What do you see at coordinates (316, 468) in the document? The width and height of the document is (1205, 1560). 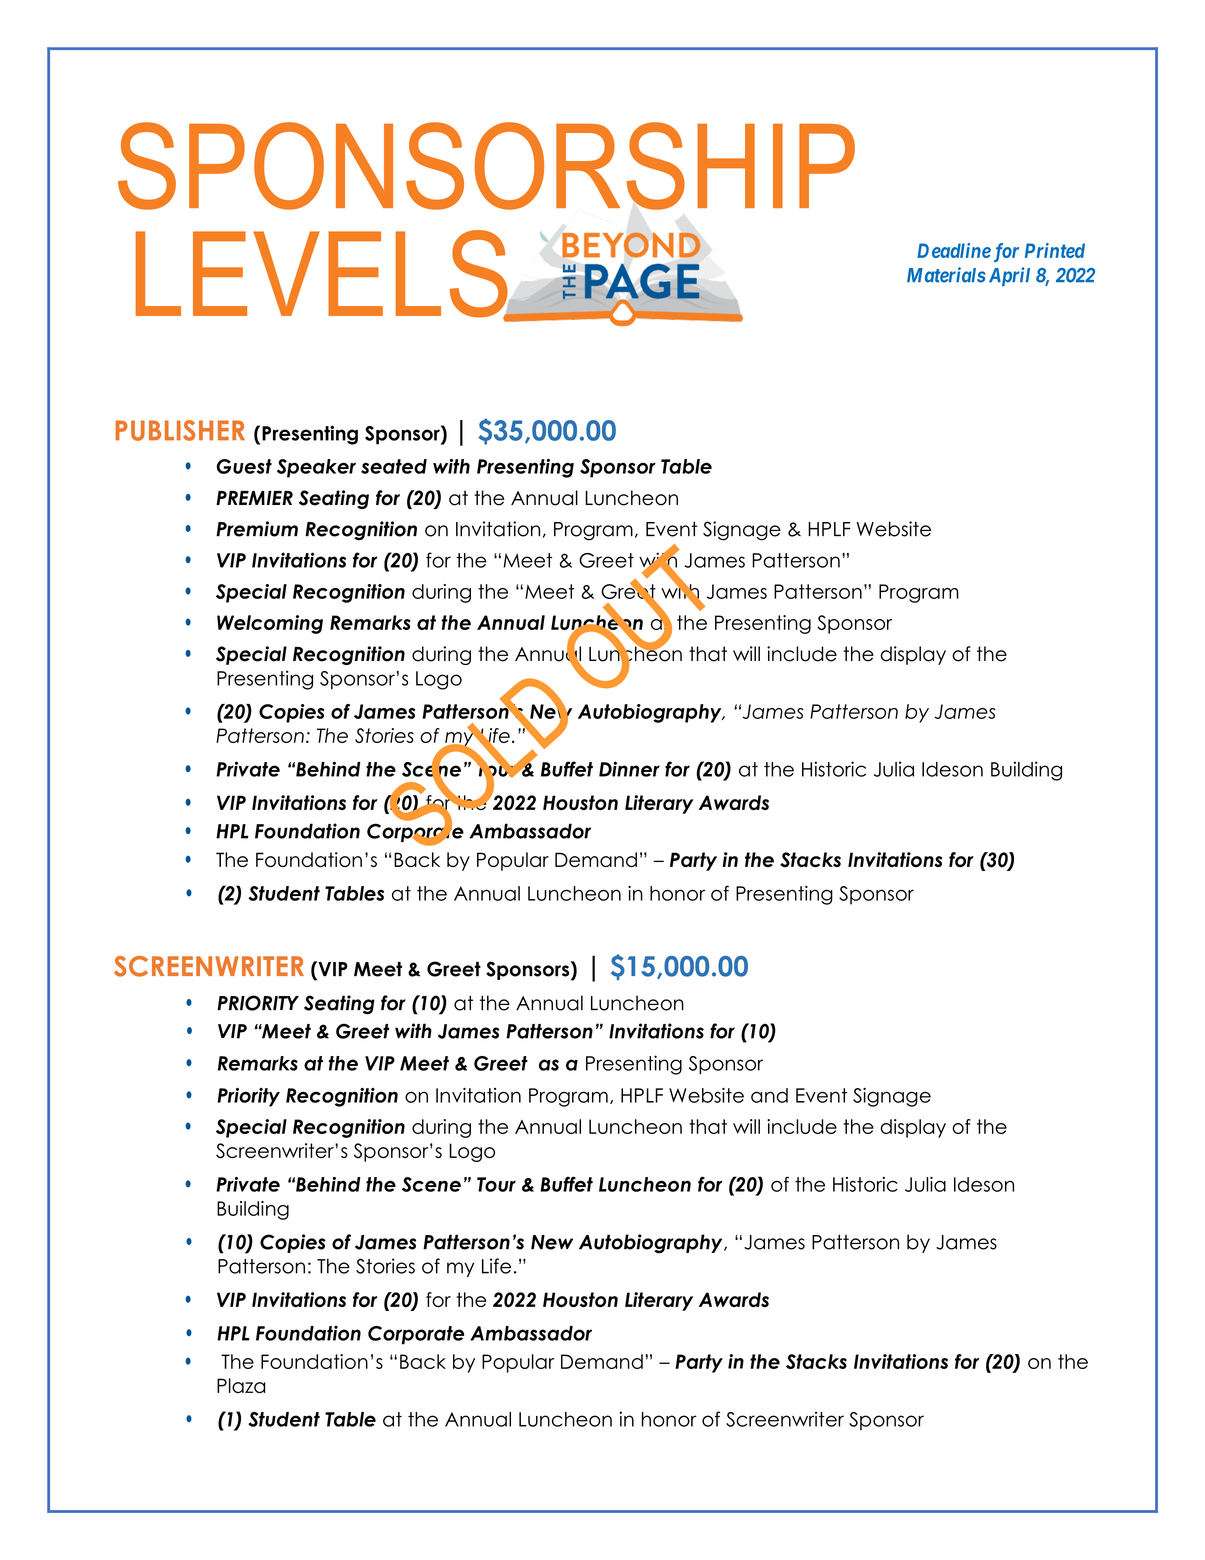 I see `Speaker` at bounding box center [316, 468].
